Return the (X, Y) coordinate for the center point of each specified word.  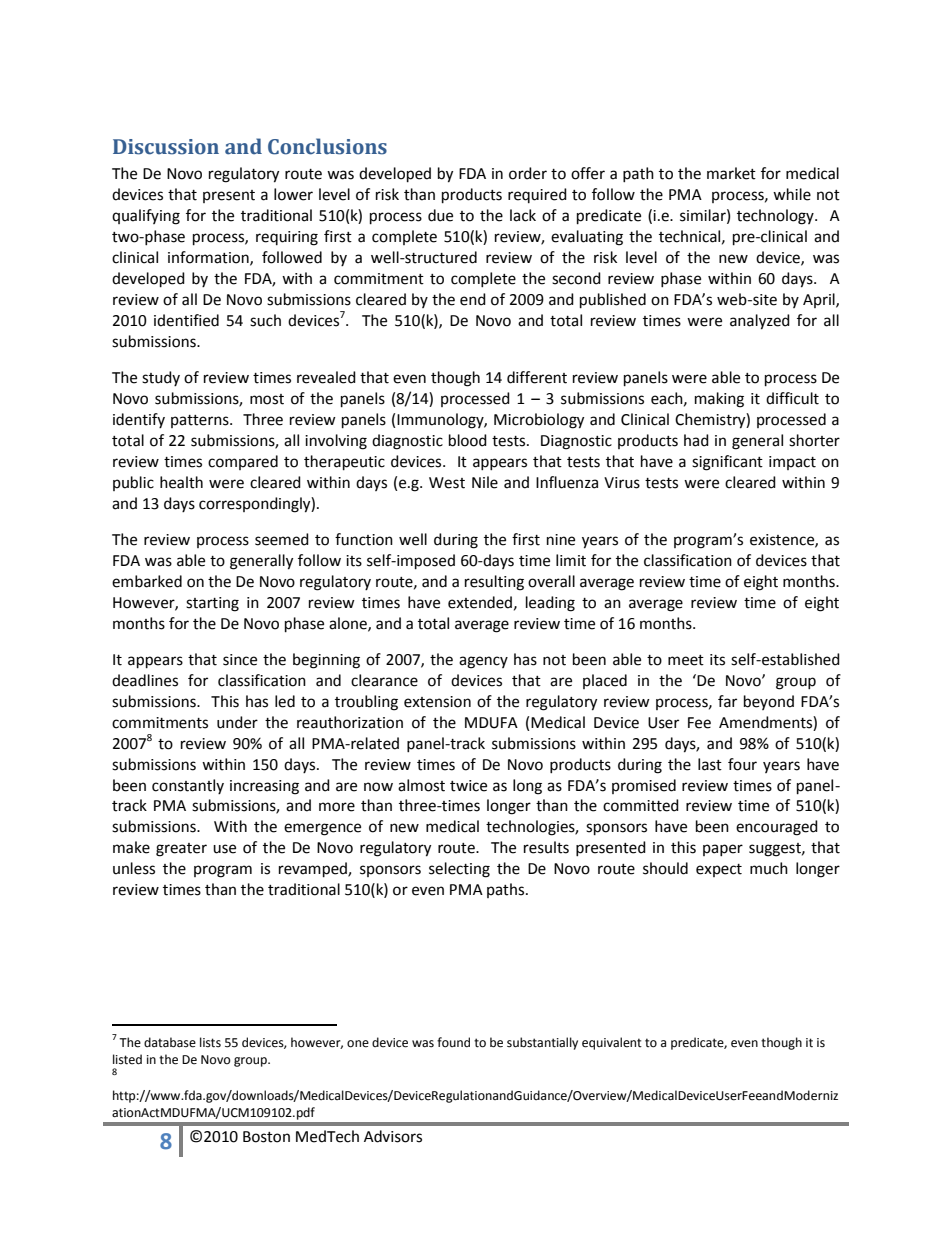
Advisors (393, 1136)
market (731, 173)
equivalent (612, 1043)
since (240, 660)
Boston (266, 1137)
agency (483, 662)
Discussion (166, 147)
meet (686, 660)
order (528, 173)
